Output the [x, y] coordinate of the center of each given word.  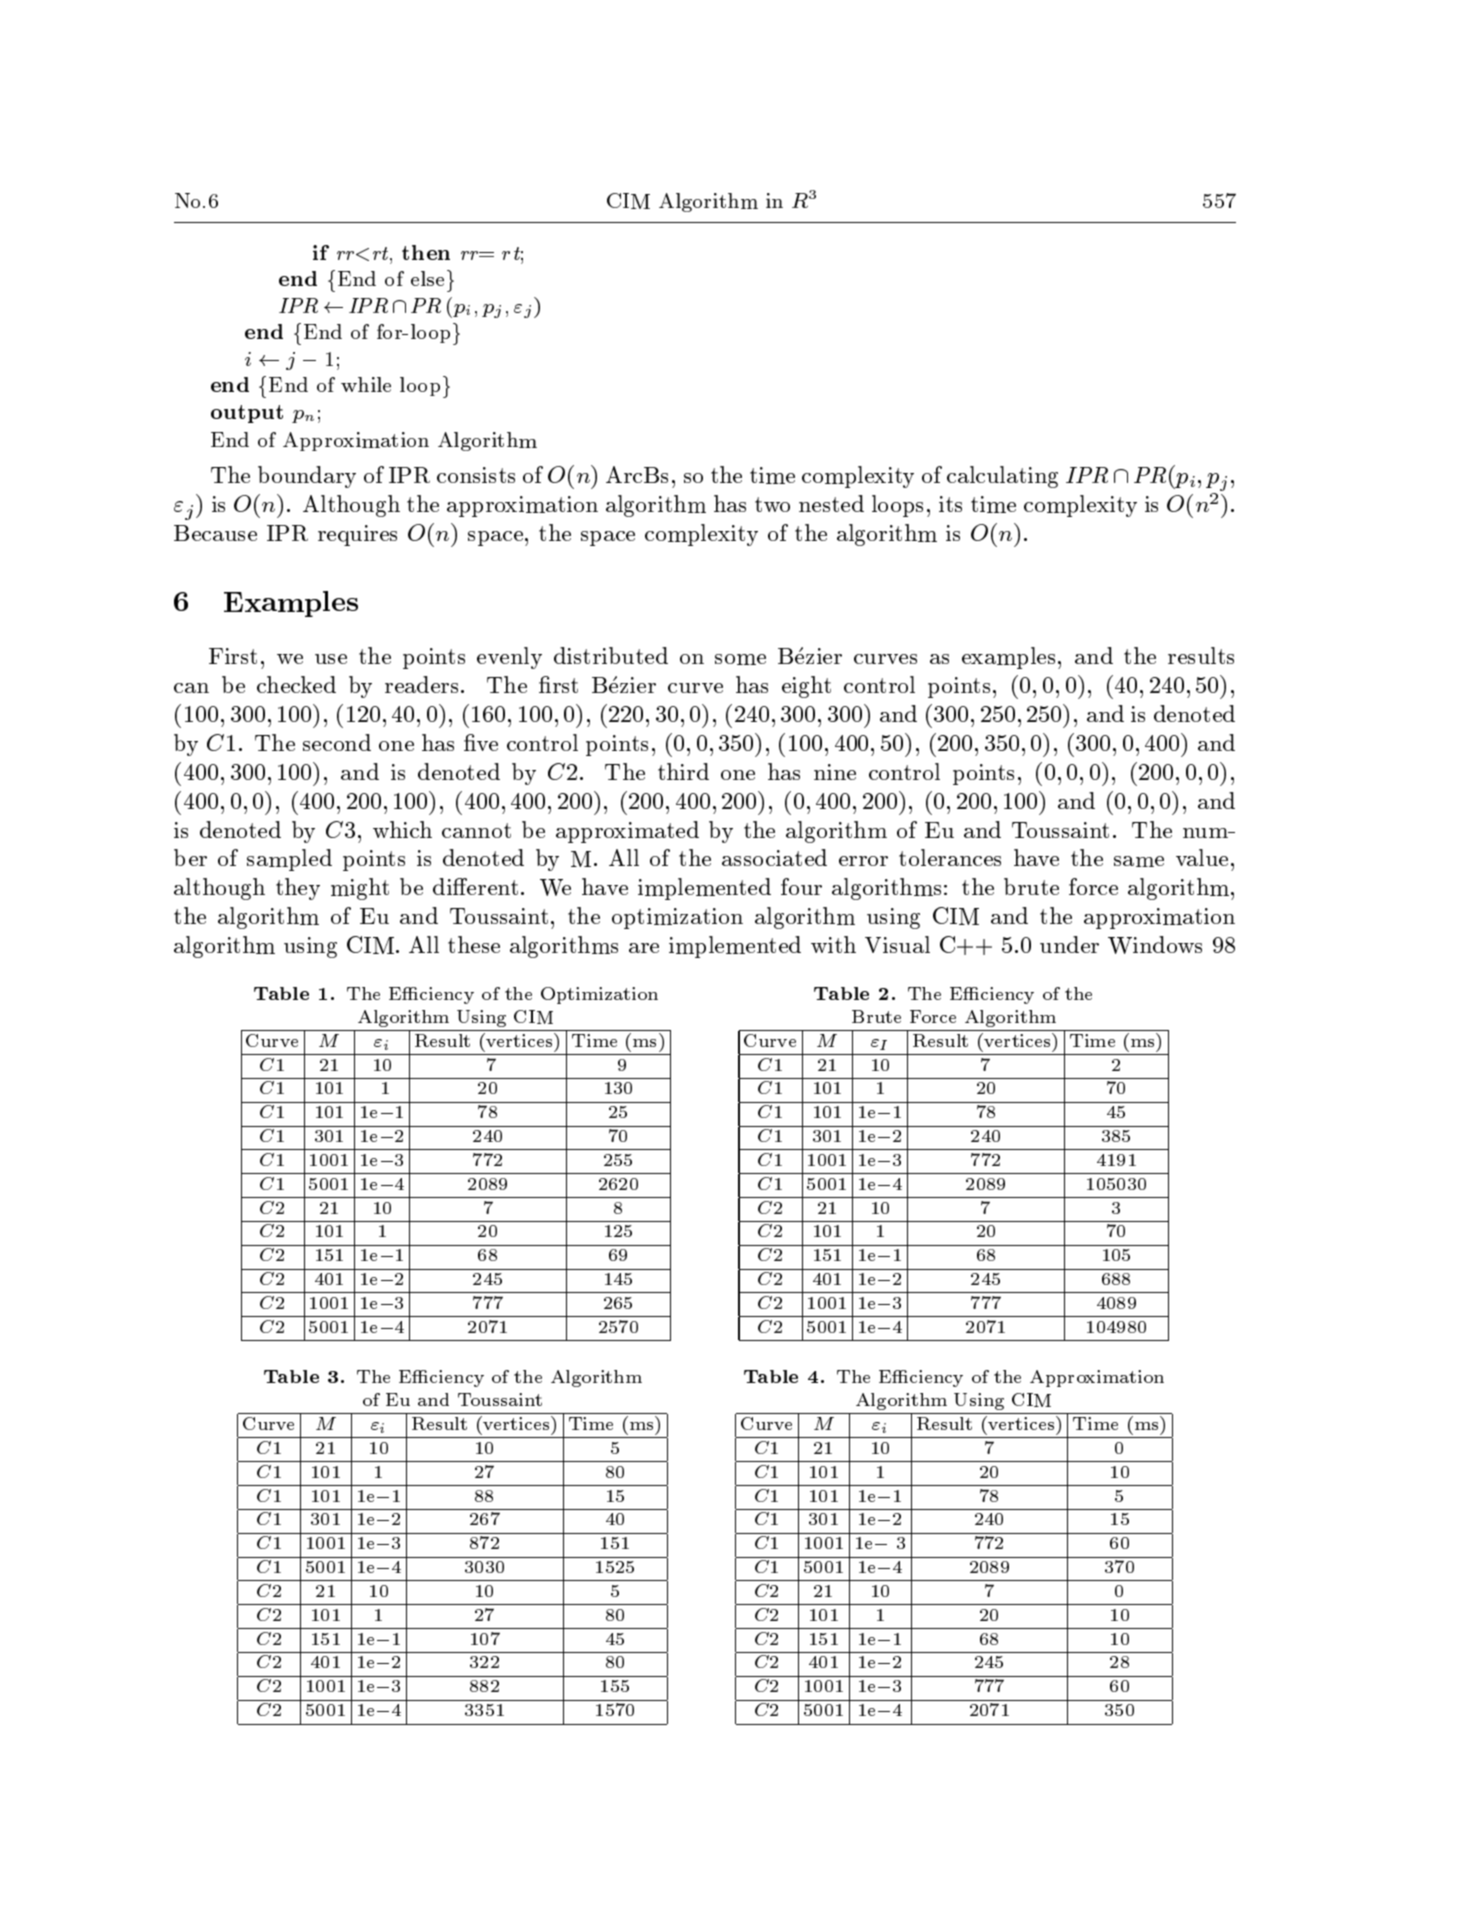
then [426, 252]
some [740, 659]
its [950, 504]
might [360, 889]
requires [357, 535]
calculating [1002, 477]
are [644, 948]
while [366, 384]
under [1069, 944]
